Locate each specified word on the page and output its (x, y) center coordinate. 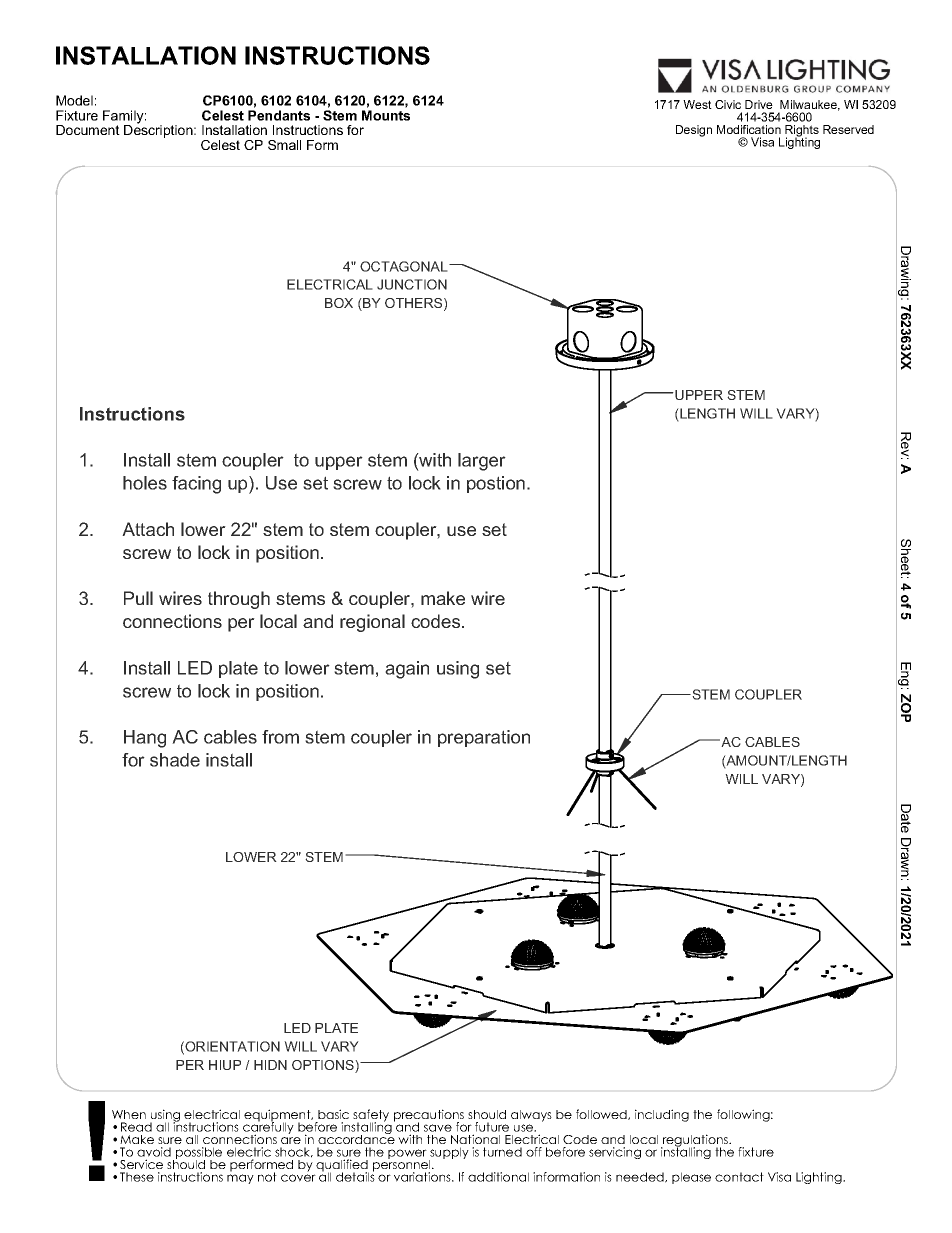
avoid (154, 1152)
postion (496, 484)
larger (482, 462)
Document (88, 130)
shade (175, 760)
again (407, 670)
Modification (749, 129)
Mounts (386, 115)
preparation (484, 738)
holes (145, 483)
